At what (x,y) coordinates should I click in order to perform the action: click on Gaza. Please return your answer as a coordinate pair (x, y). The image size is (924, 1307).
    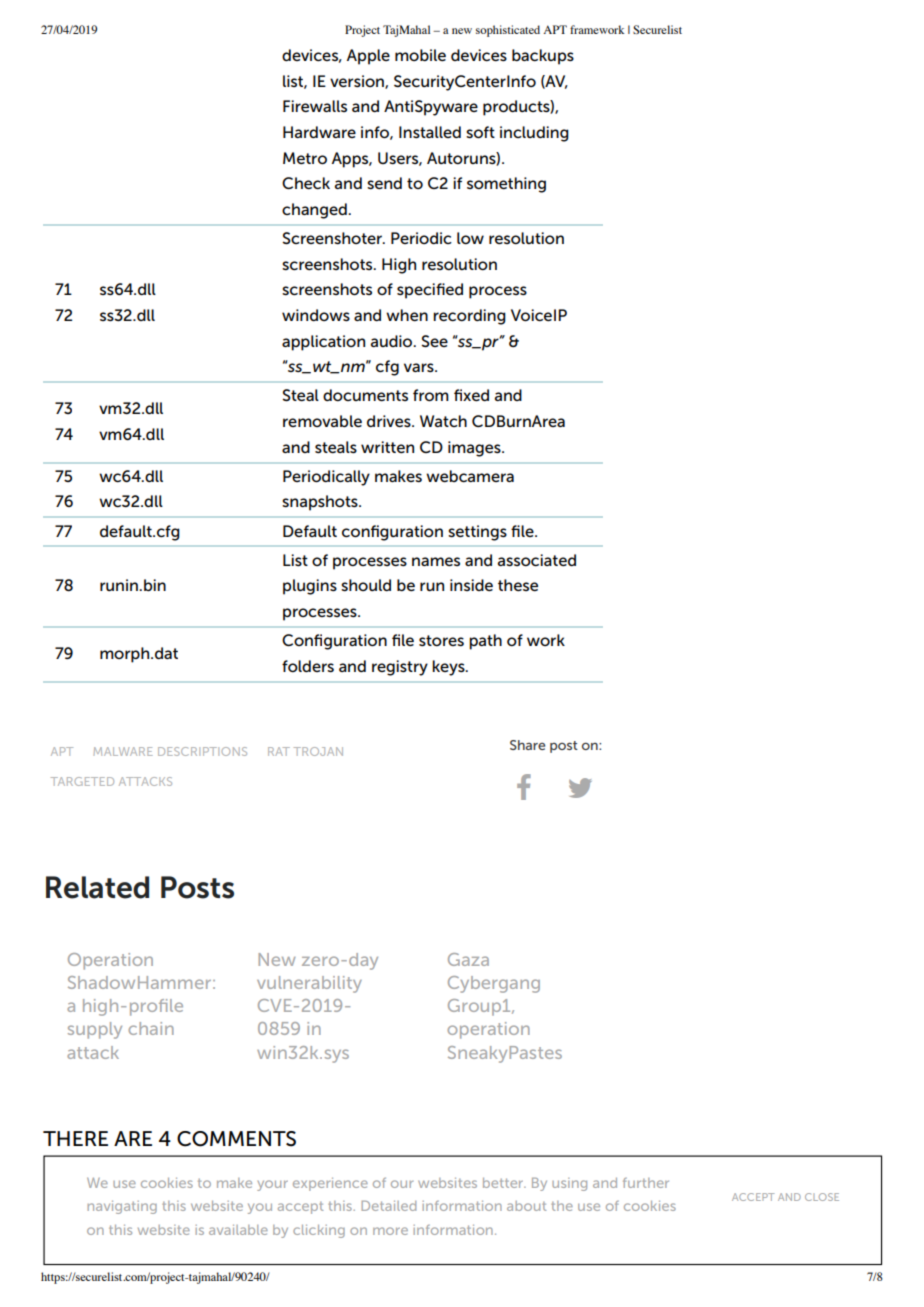
    Looking at the image, I should click on (468, 959).
